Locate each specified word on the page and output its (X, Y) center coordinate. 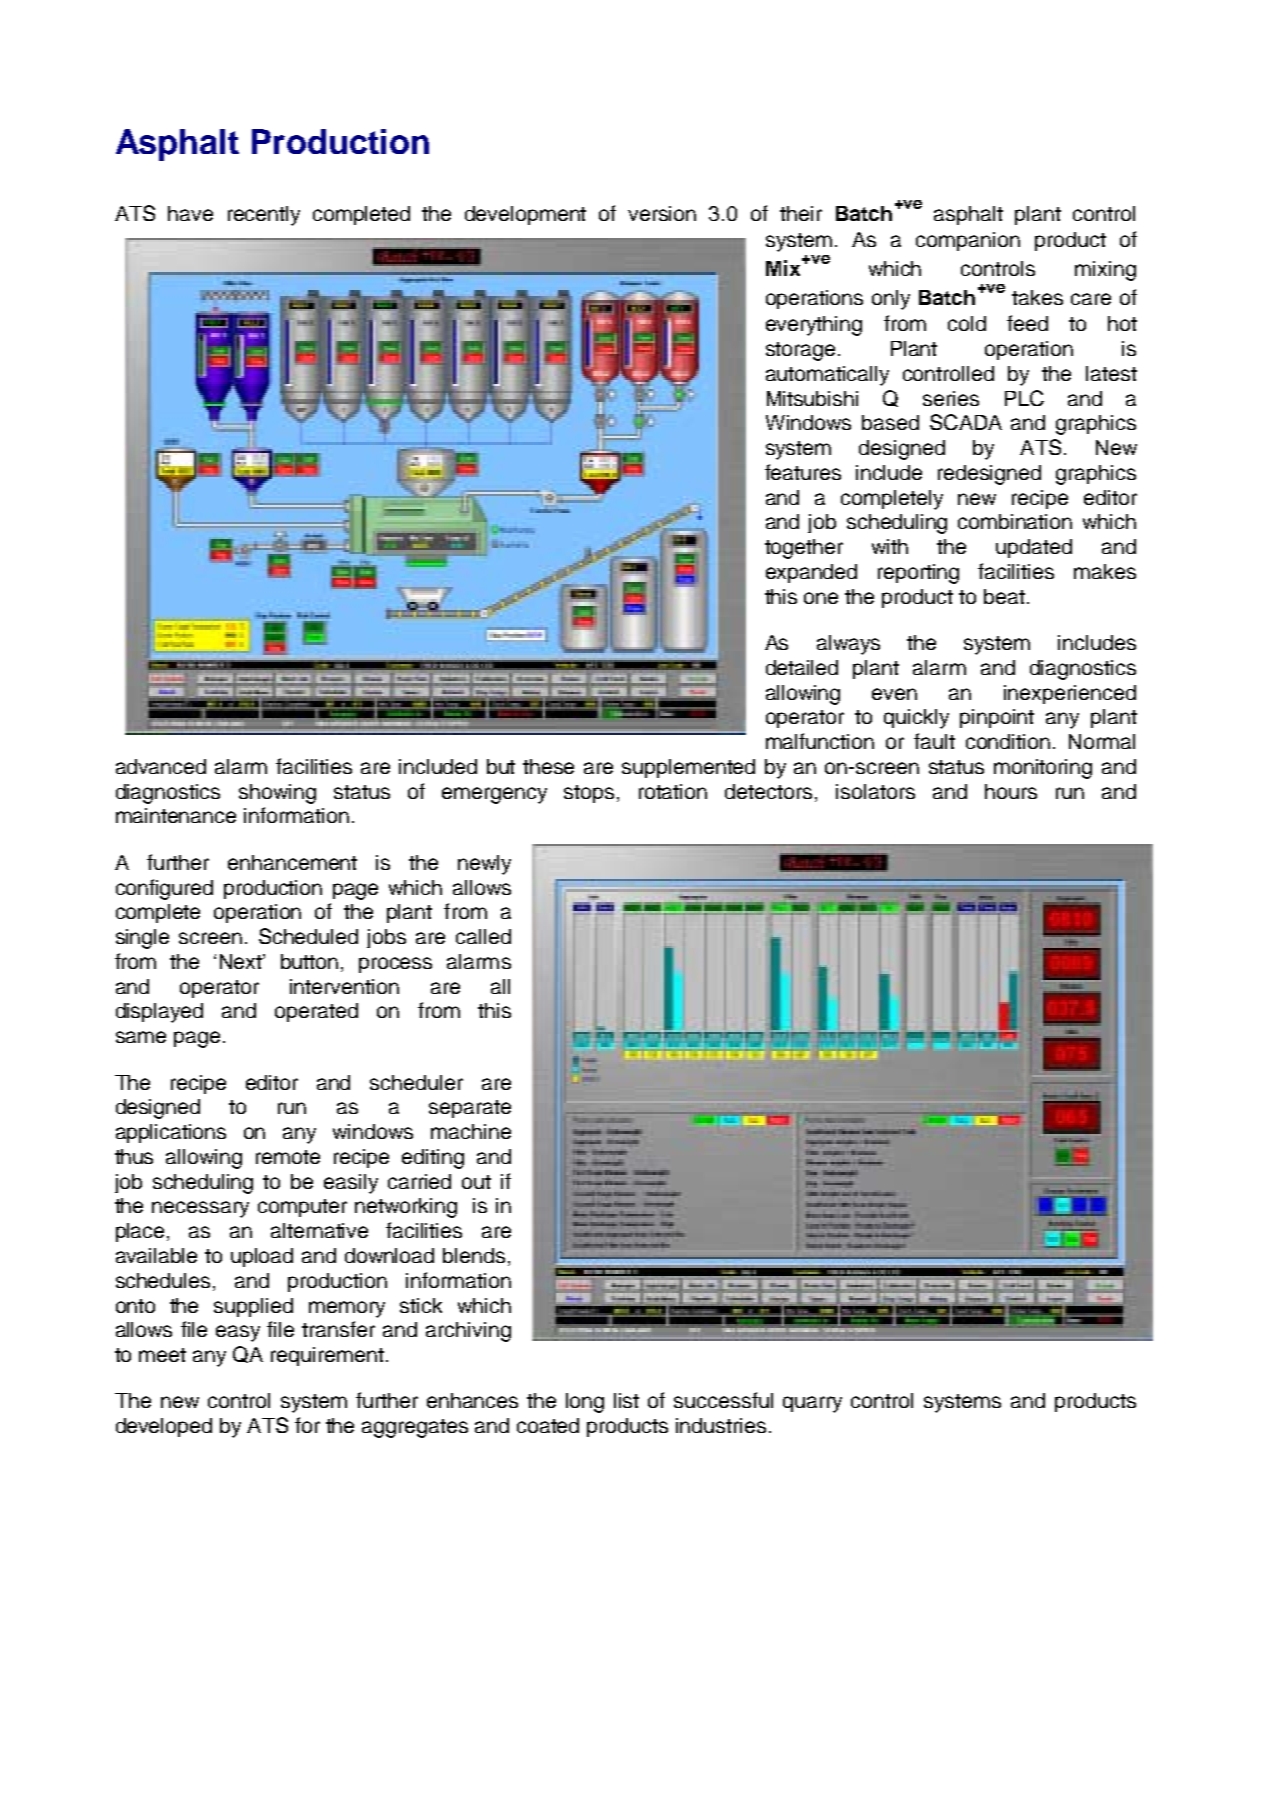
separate (470, 1109)
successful (723, 1400)
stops (589, 794)
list (626, 1400)
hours (1011, 791)
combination (1015, 521)
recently (264, 216)
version (662, 213)
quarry (812, 1404)
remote (288, 1157)
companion (968, 241)
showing (277, 794)
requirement (327, 1356)
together (804, 549)
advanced (161, 766)
